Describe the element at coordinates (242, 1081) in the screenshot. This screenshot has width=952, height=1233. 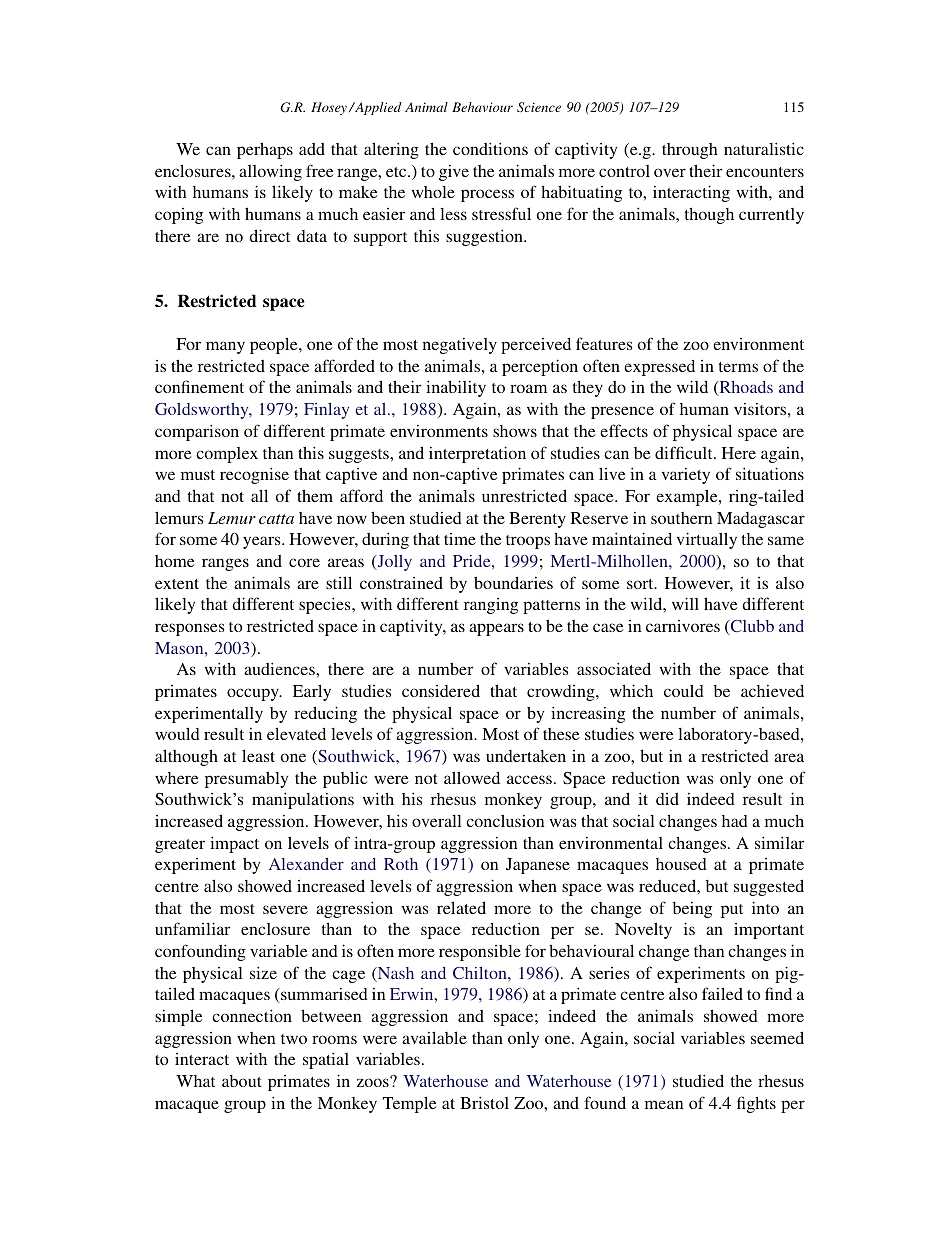
I see `about` at that location.
